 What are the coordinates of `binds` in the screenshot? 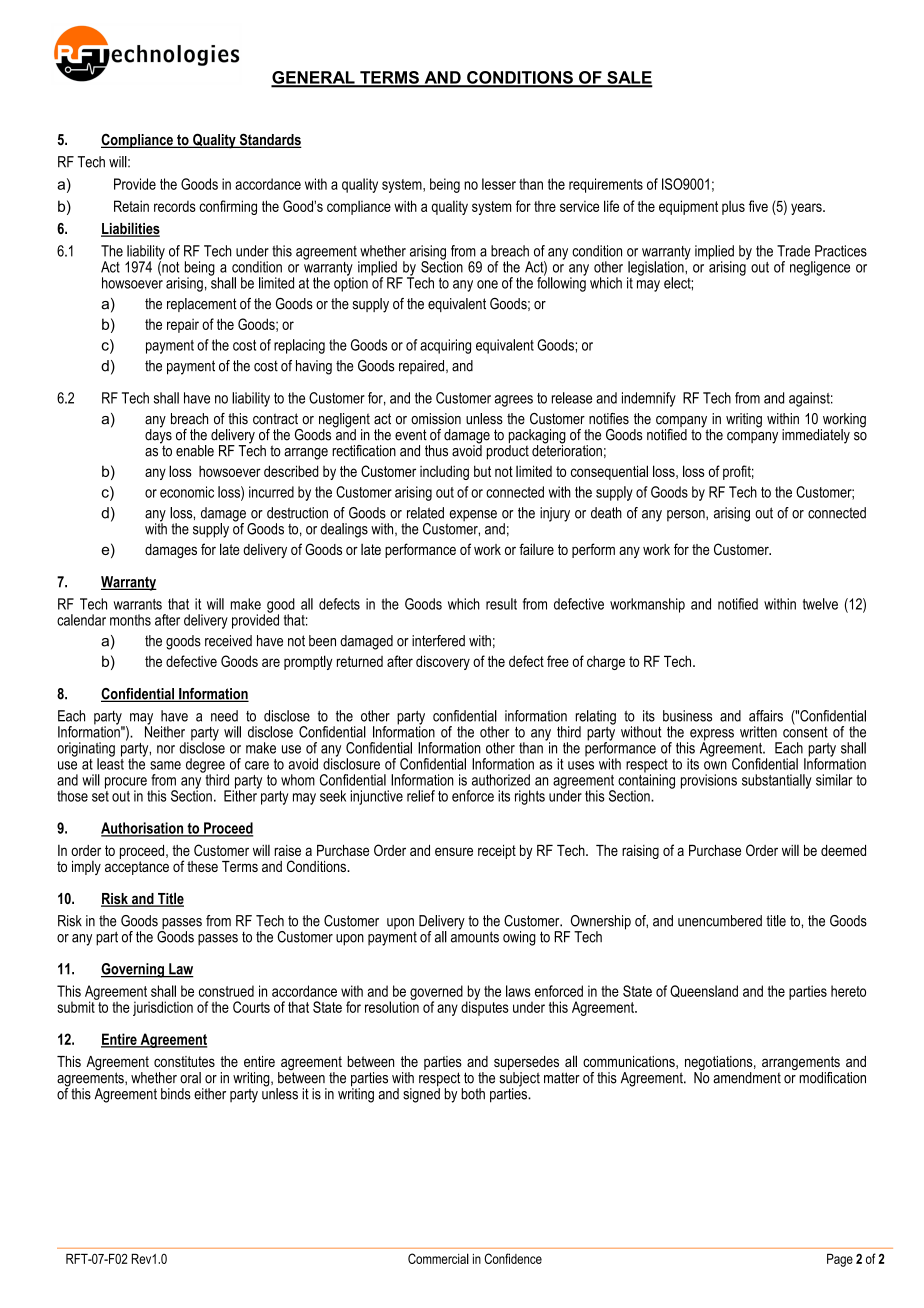 It's located at (176, 1094).
